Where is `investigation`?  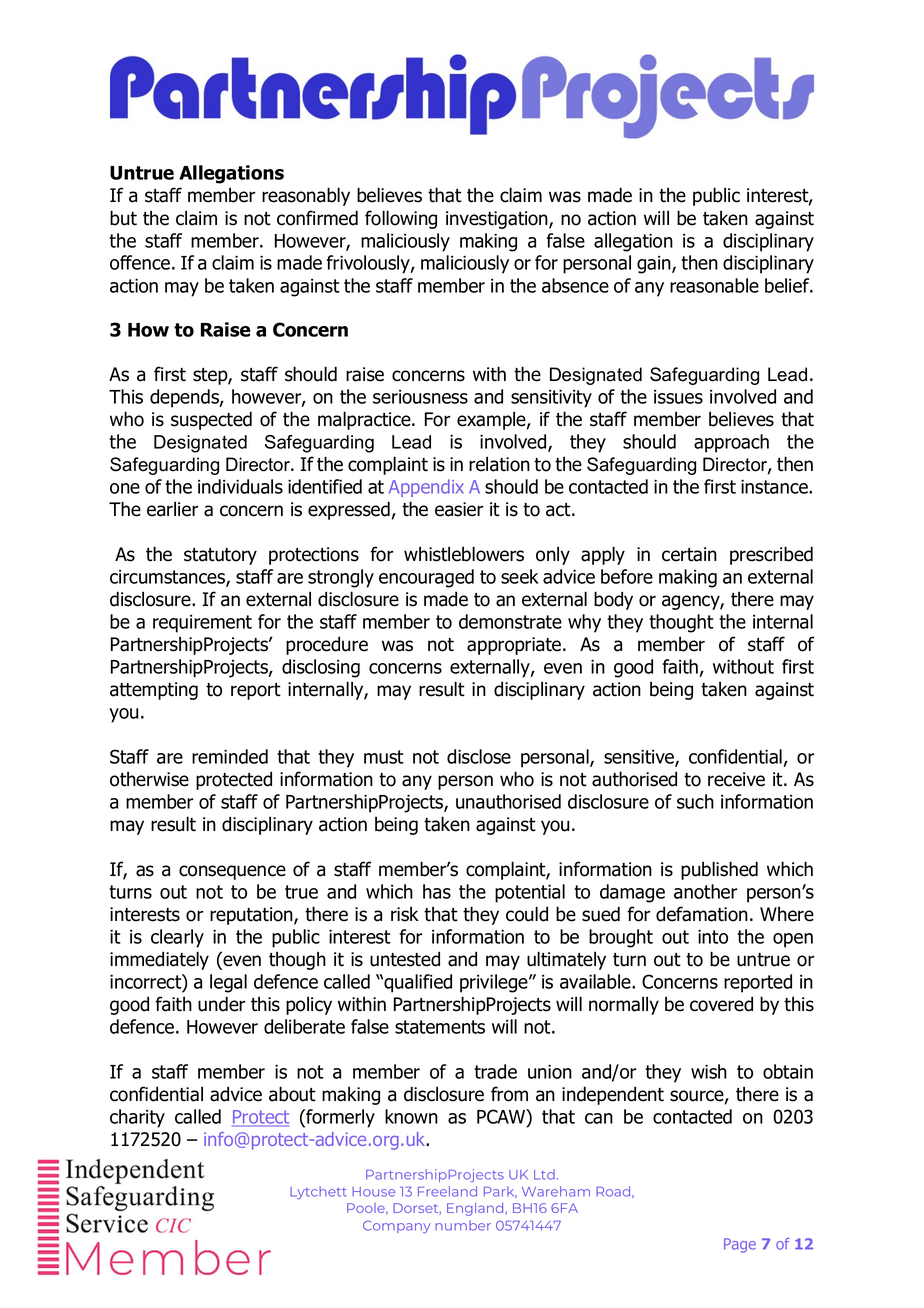 investigation is located at coordinates (498, 220).
